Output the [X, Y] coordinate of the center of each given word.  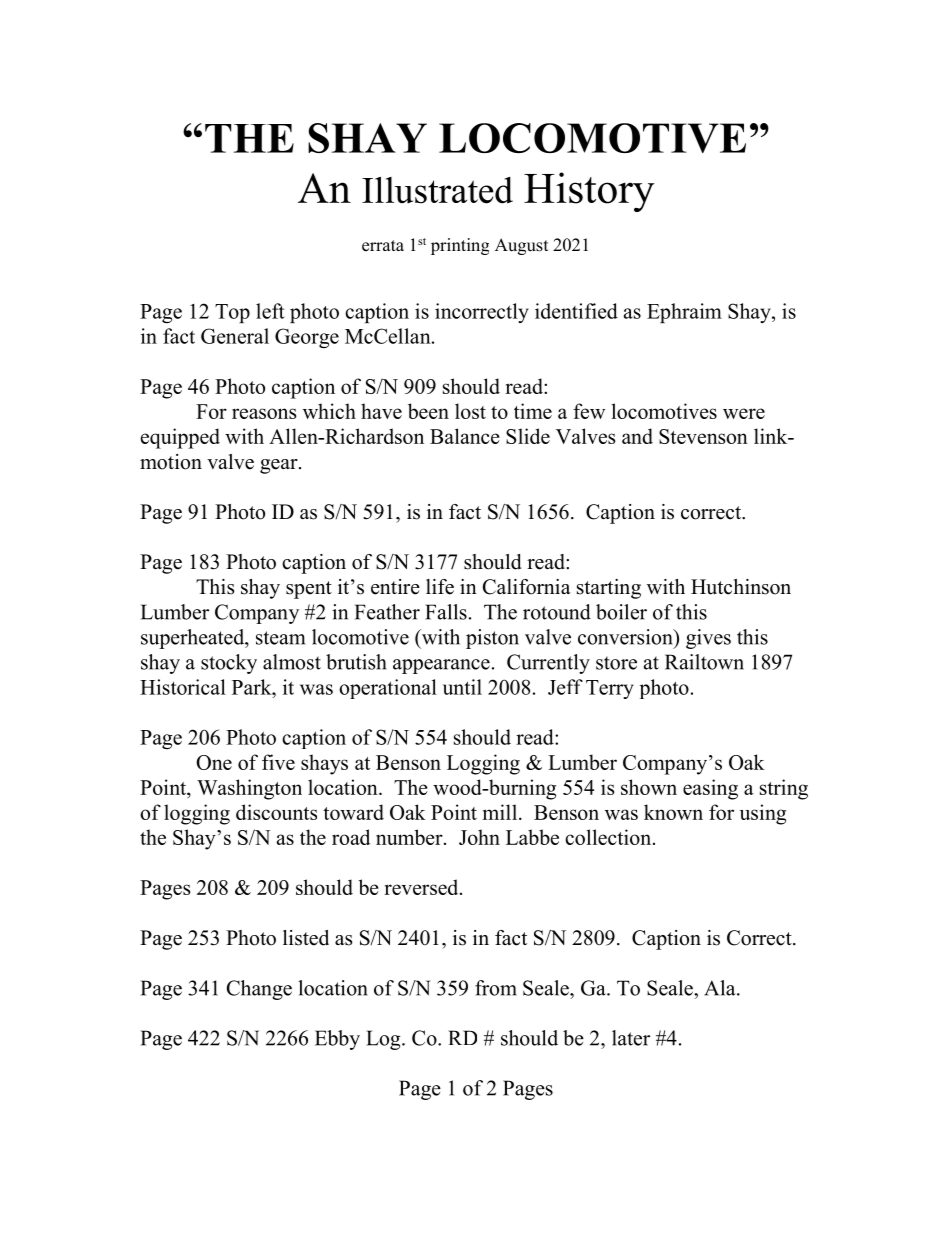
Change [259, 990]
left [270, 311]
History [589, 192]
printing [460, 246]
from [496, 988]
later [631, 1038]
